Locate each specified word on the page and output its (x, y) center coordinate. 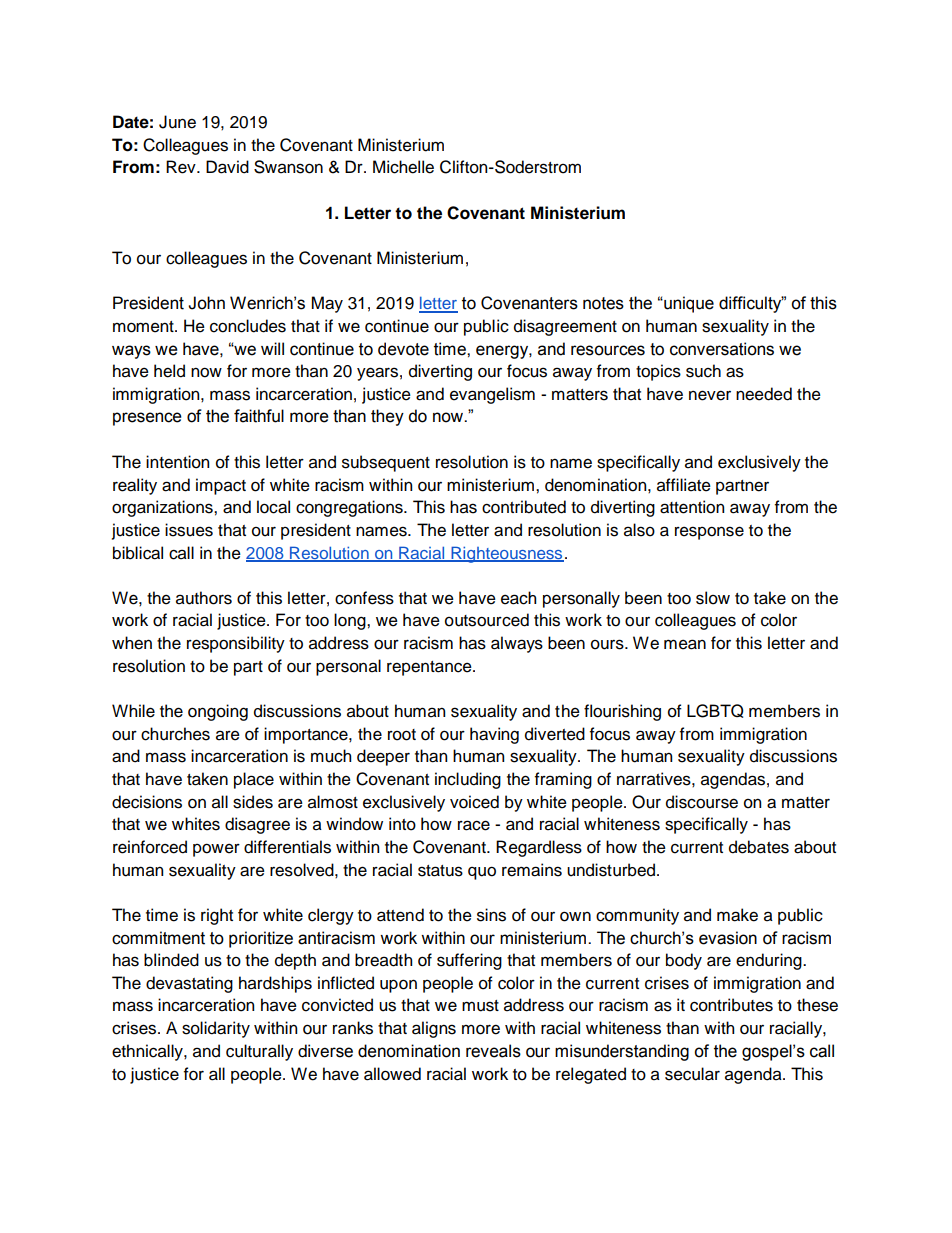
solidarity (216, 1029)
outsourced (487, 620)
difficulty (751, 304)
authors (204, 598)
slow (713, 598)
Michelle (403, 167)
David (227, 167)
